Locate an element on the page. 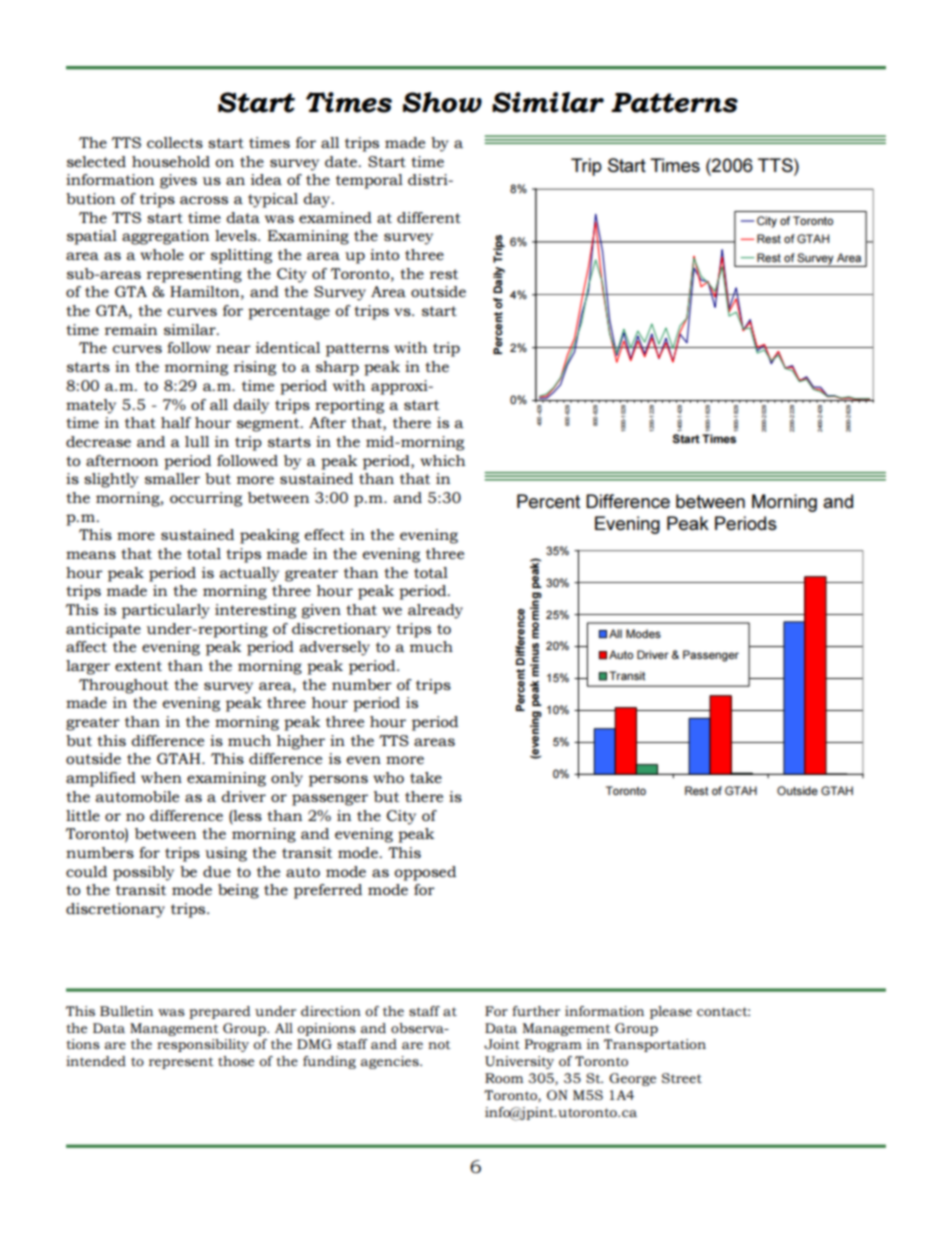  Show is located at coordinates (442, 102).
